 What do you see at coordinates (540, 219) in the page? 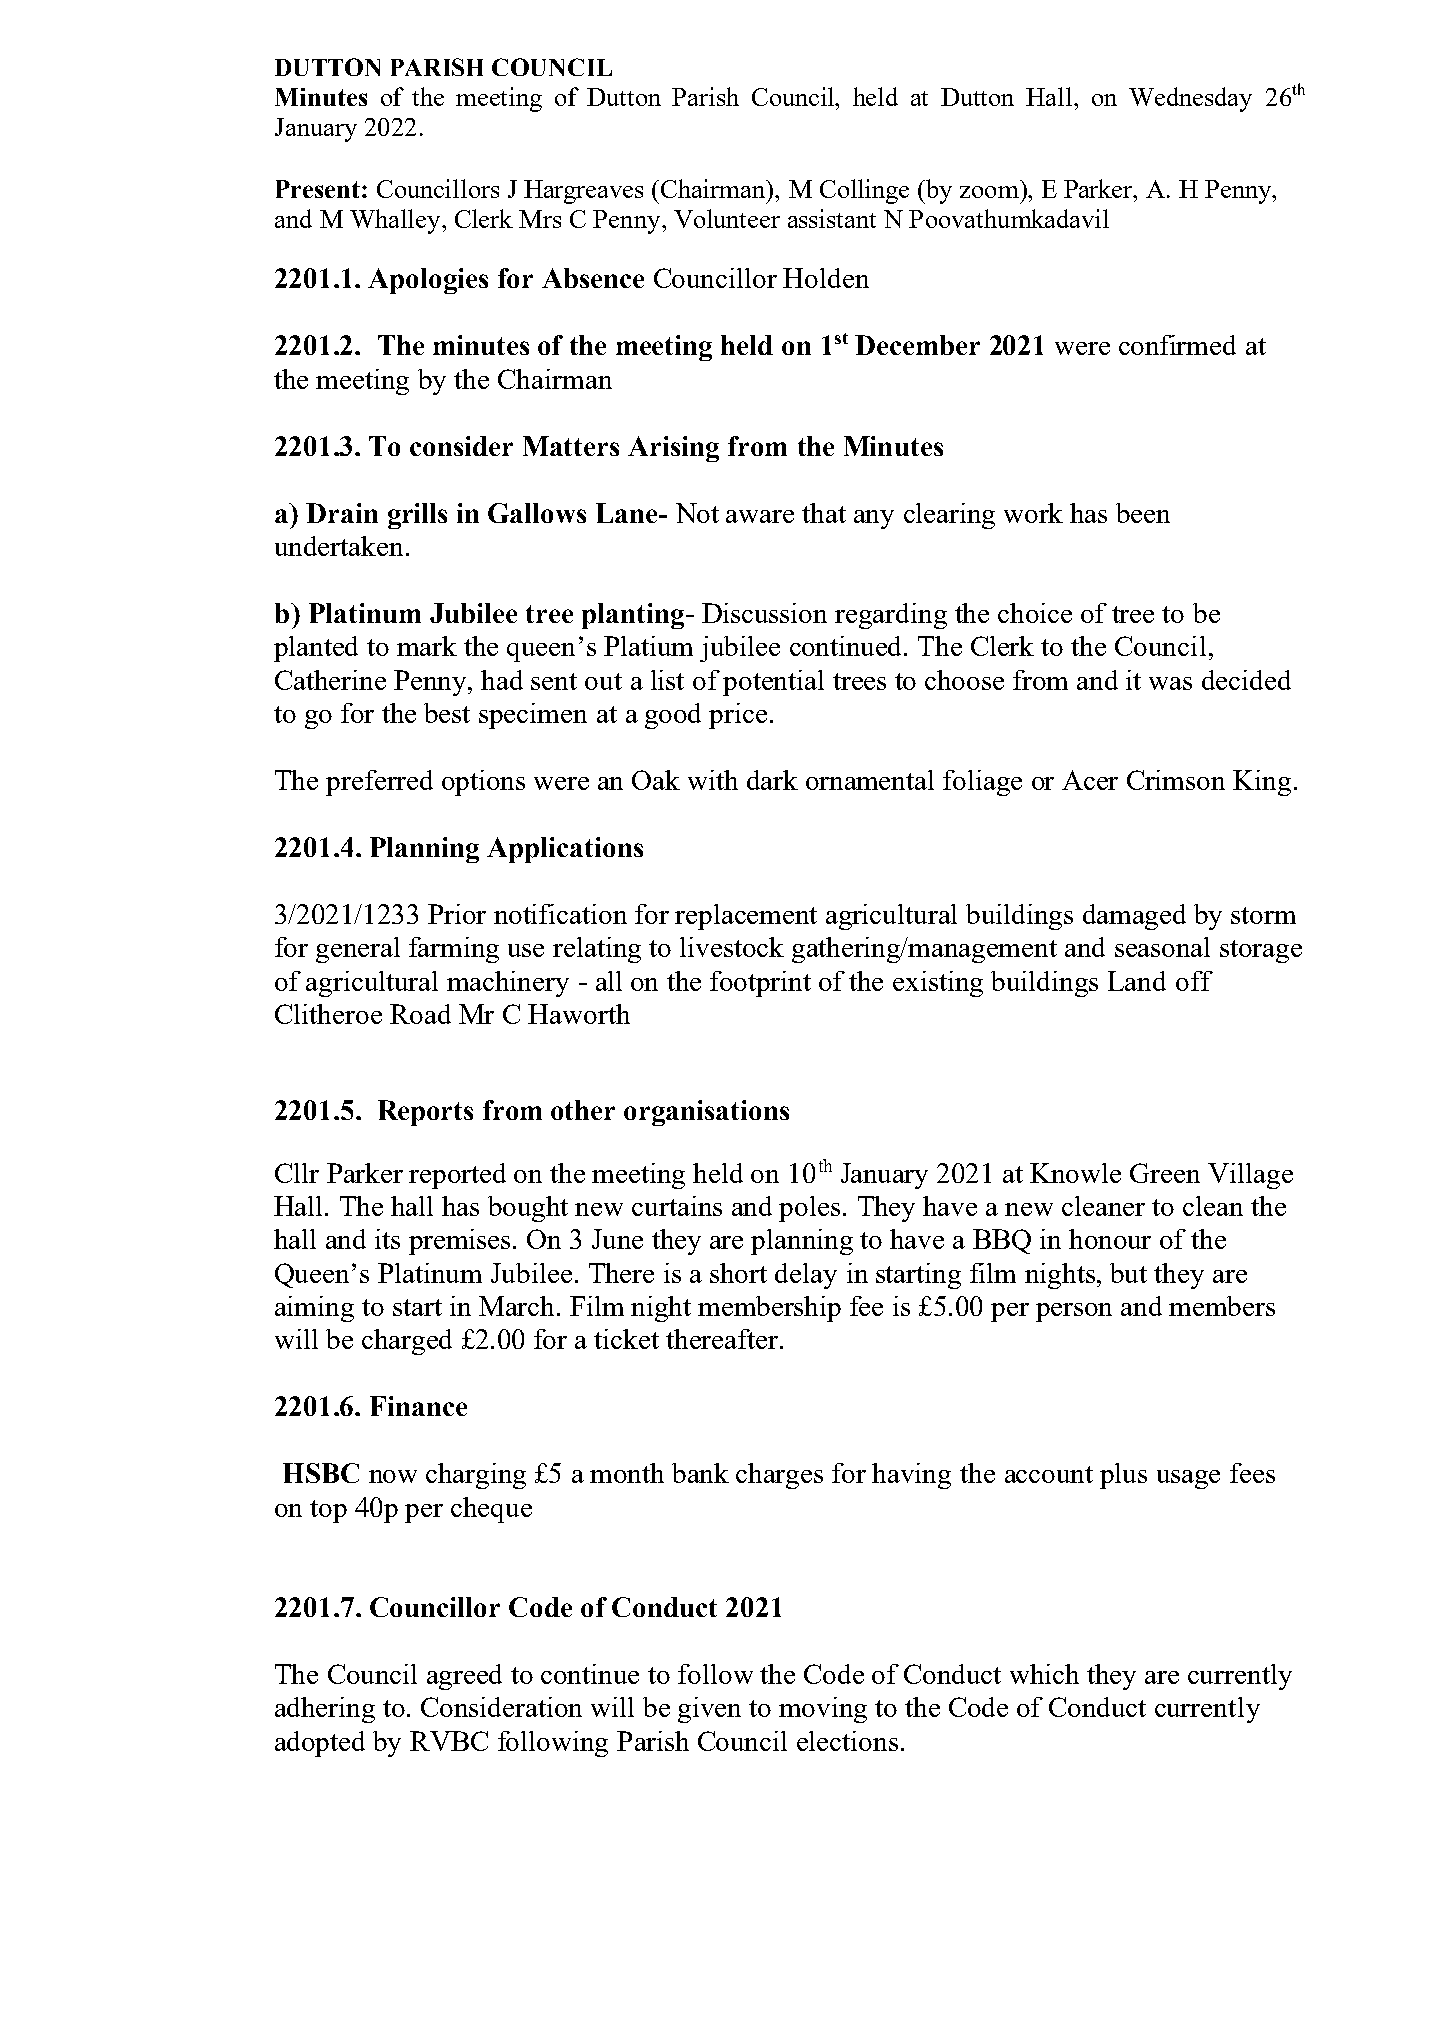
I see `Mrs` at bounding box center [540, 219].
